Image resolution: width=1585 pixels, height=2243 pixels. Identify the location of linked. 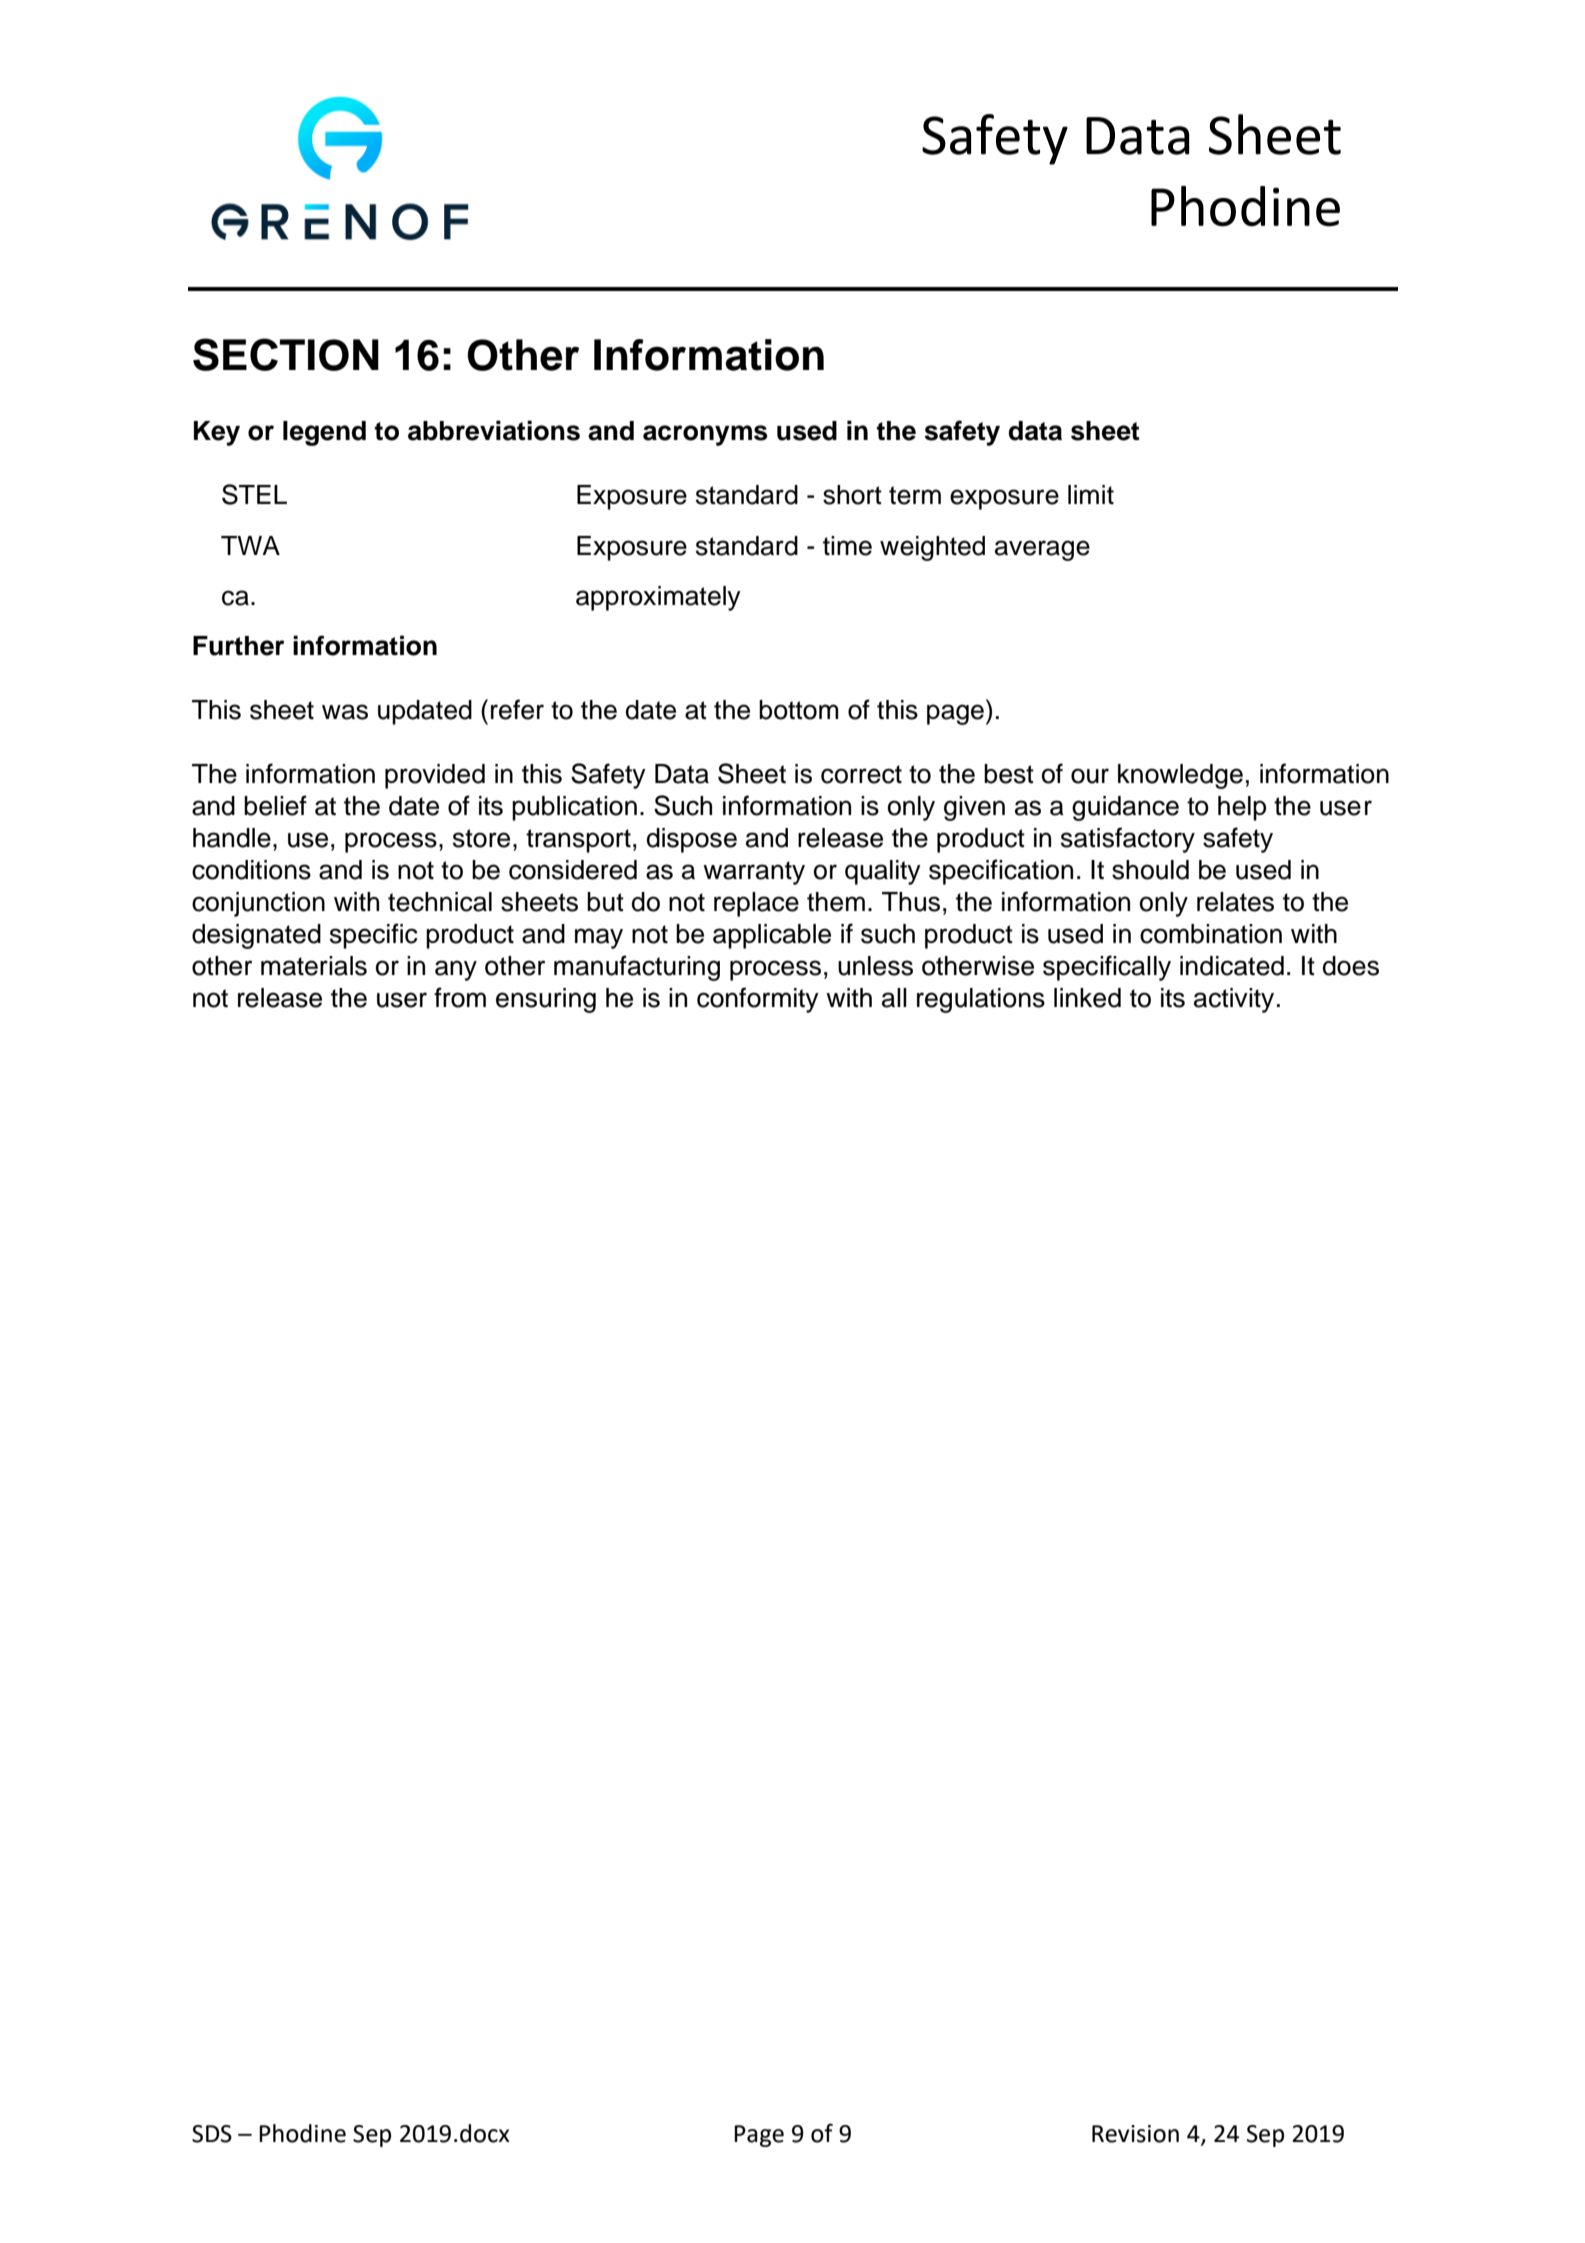
(1087, 998).
